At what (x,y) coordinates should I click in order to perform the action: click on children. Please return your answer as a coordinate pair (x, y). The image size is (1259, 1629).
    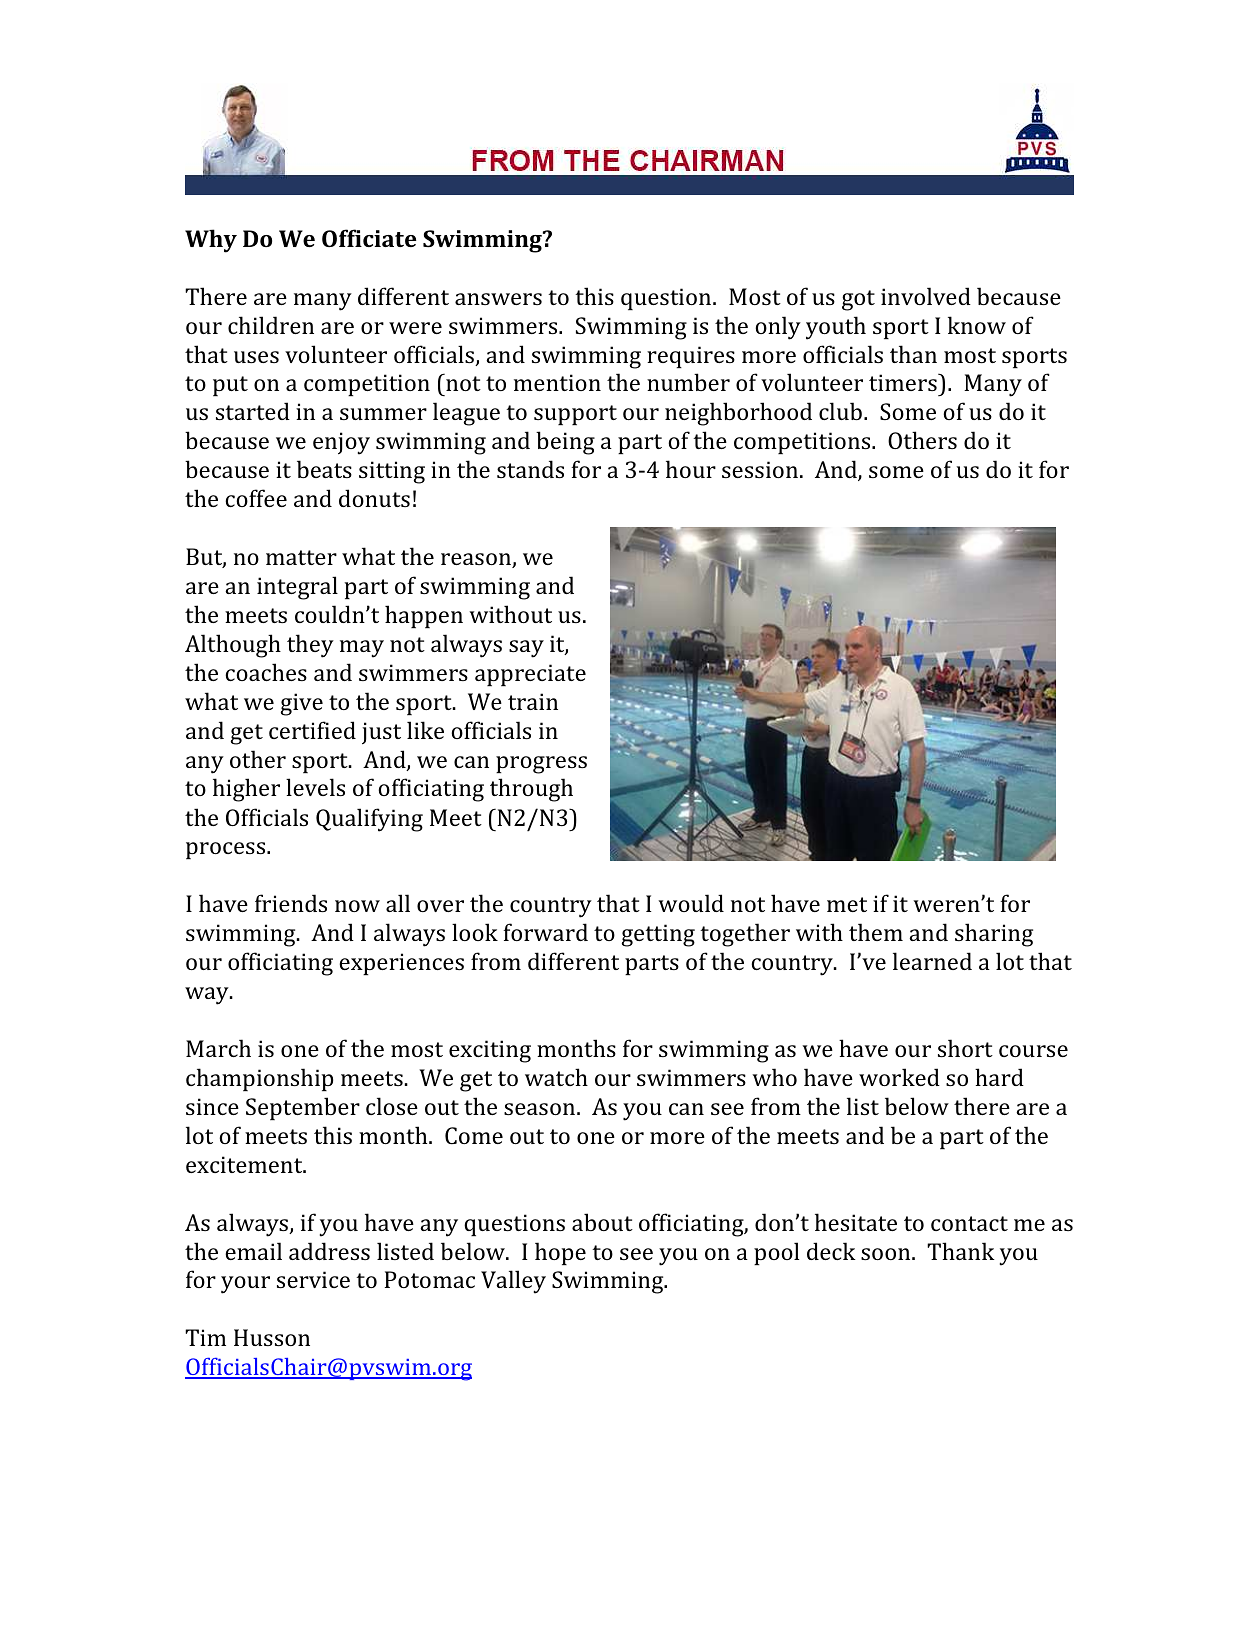
    Looking at the image, I should click on (271, 325).
